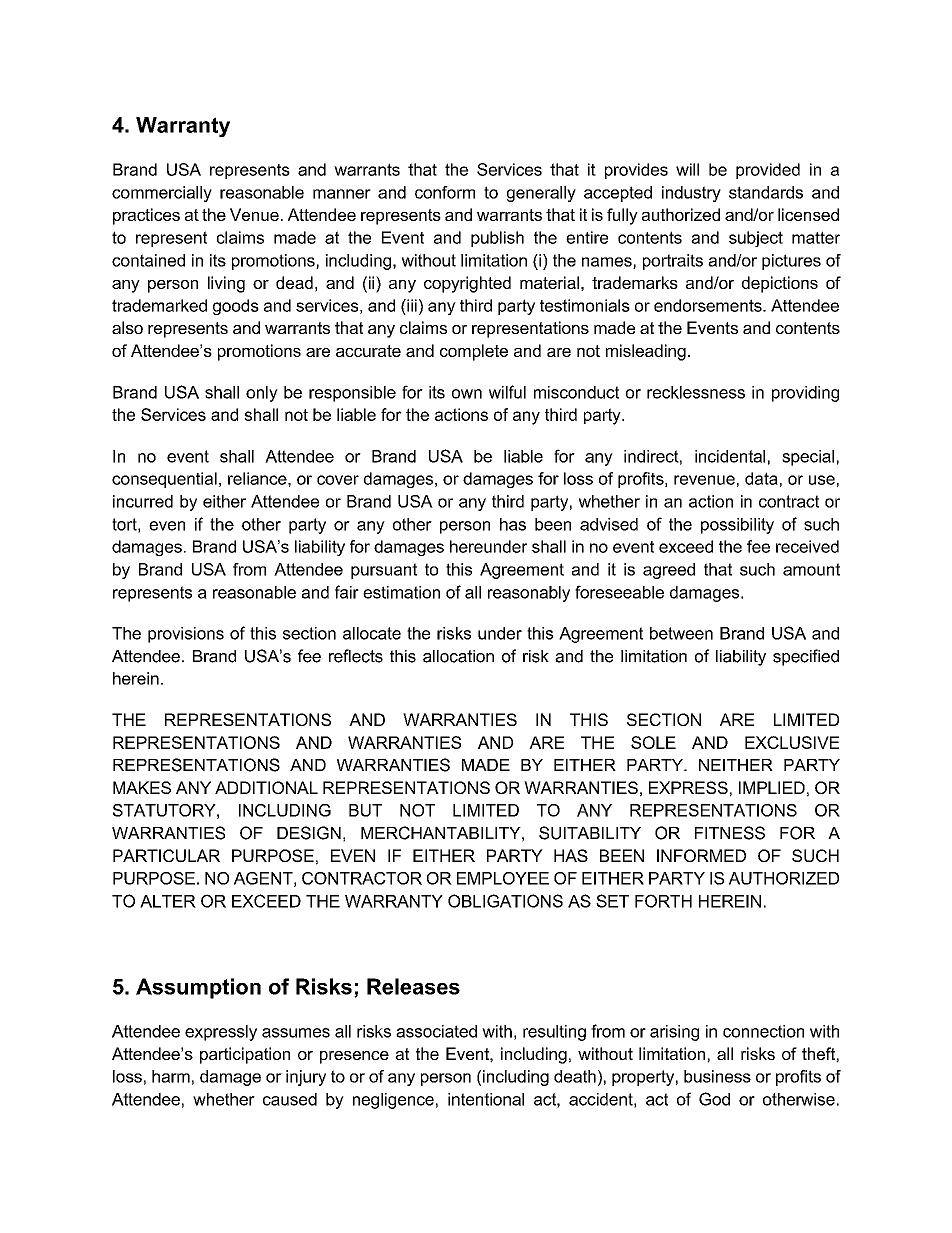  I want to click on commercially, so click(162, 194).
